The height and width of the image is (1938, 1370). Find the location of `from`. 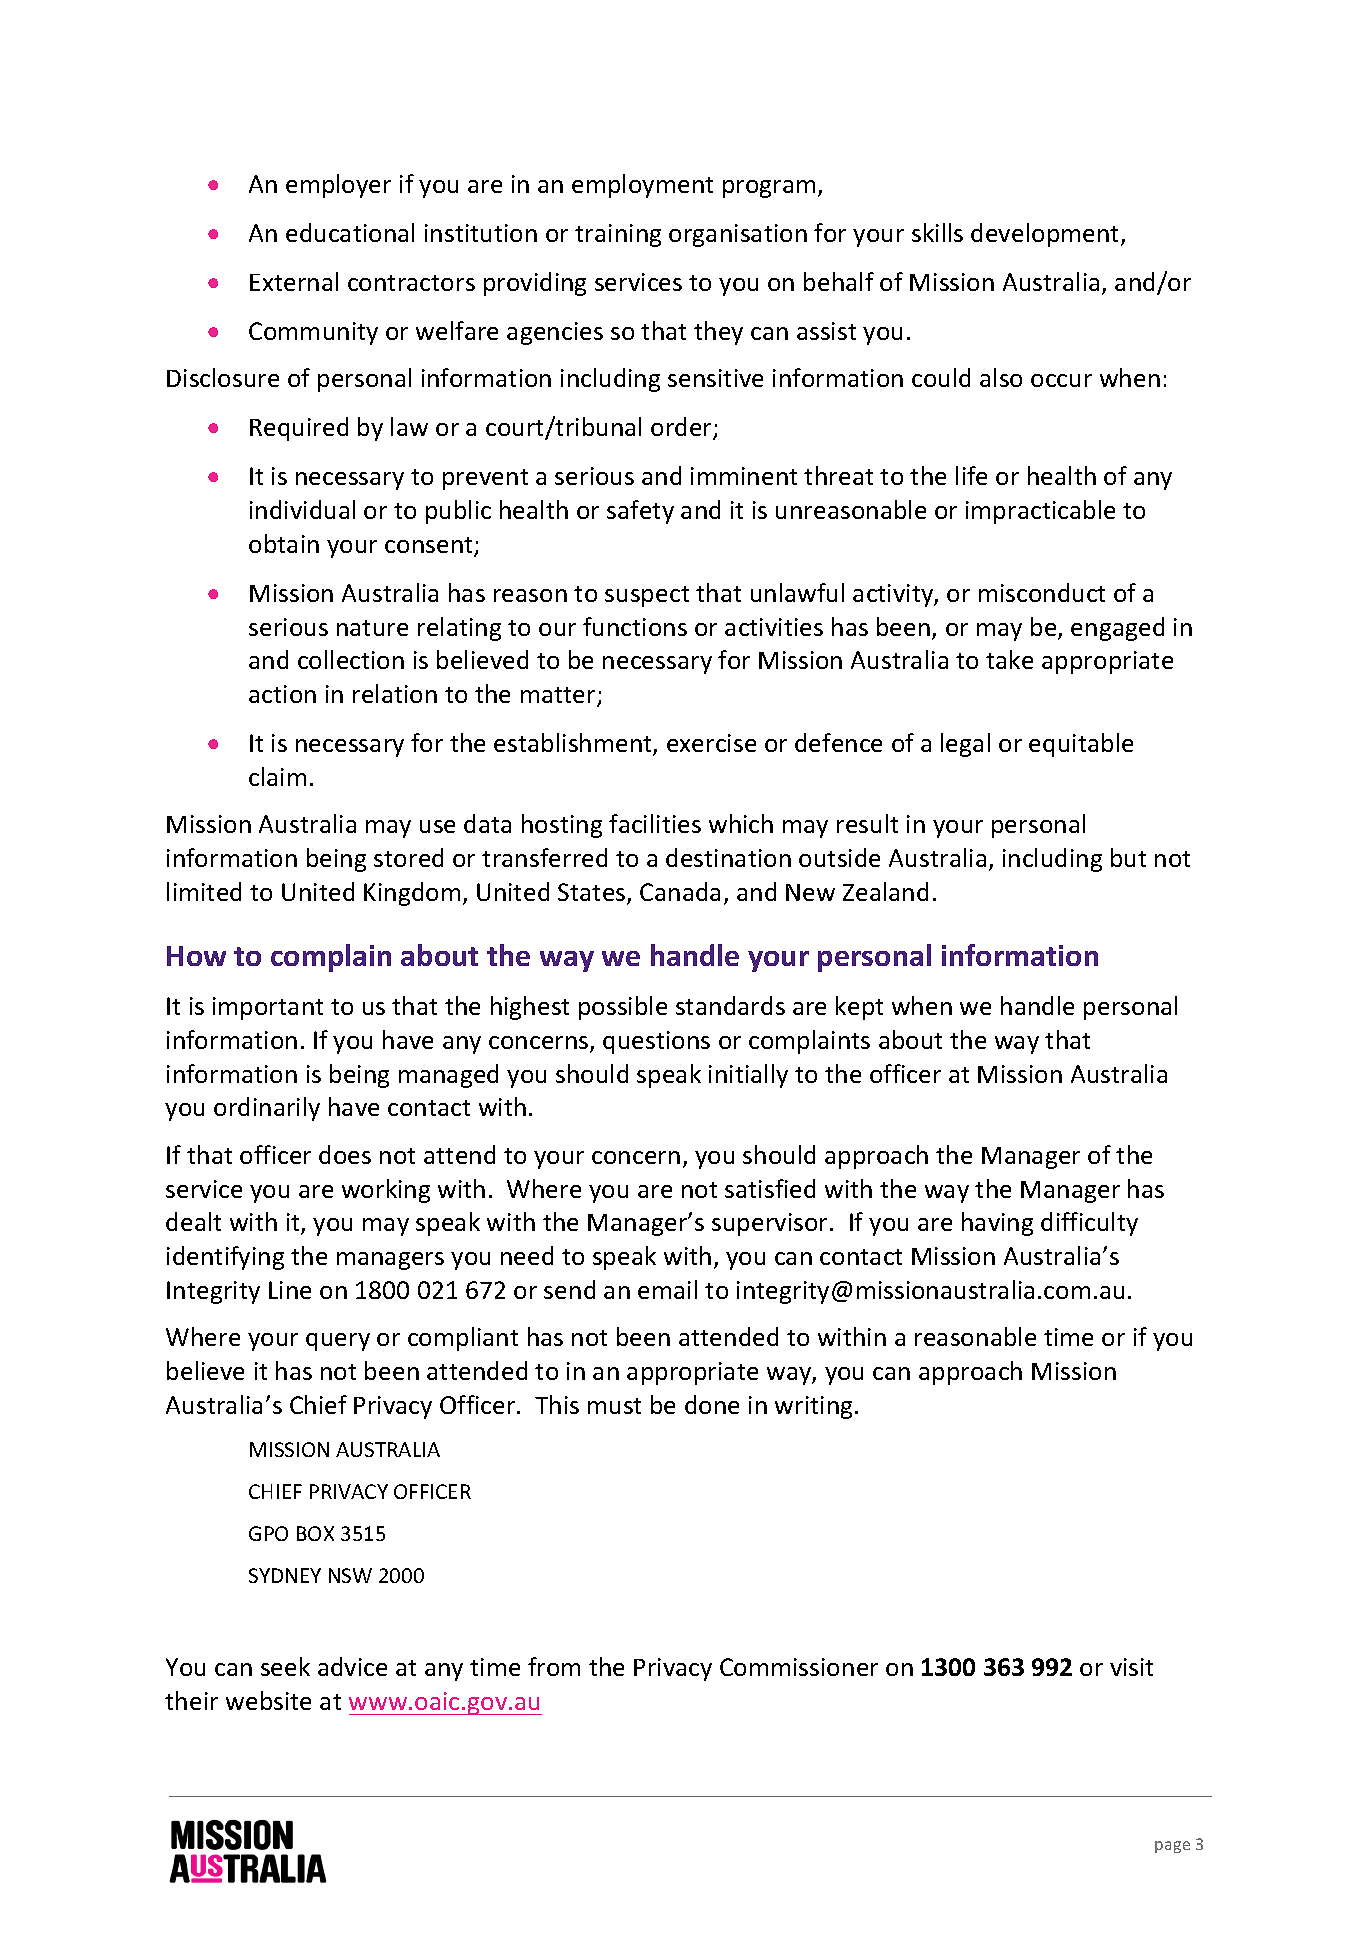

from is located at coordinates (554, 1666).
